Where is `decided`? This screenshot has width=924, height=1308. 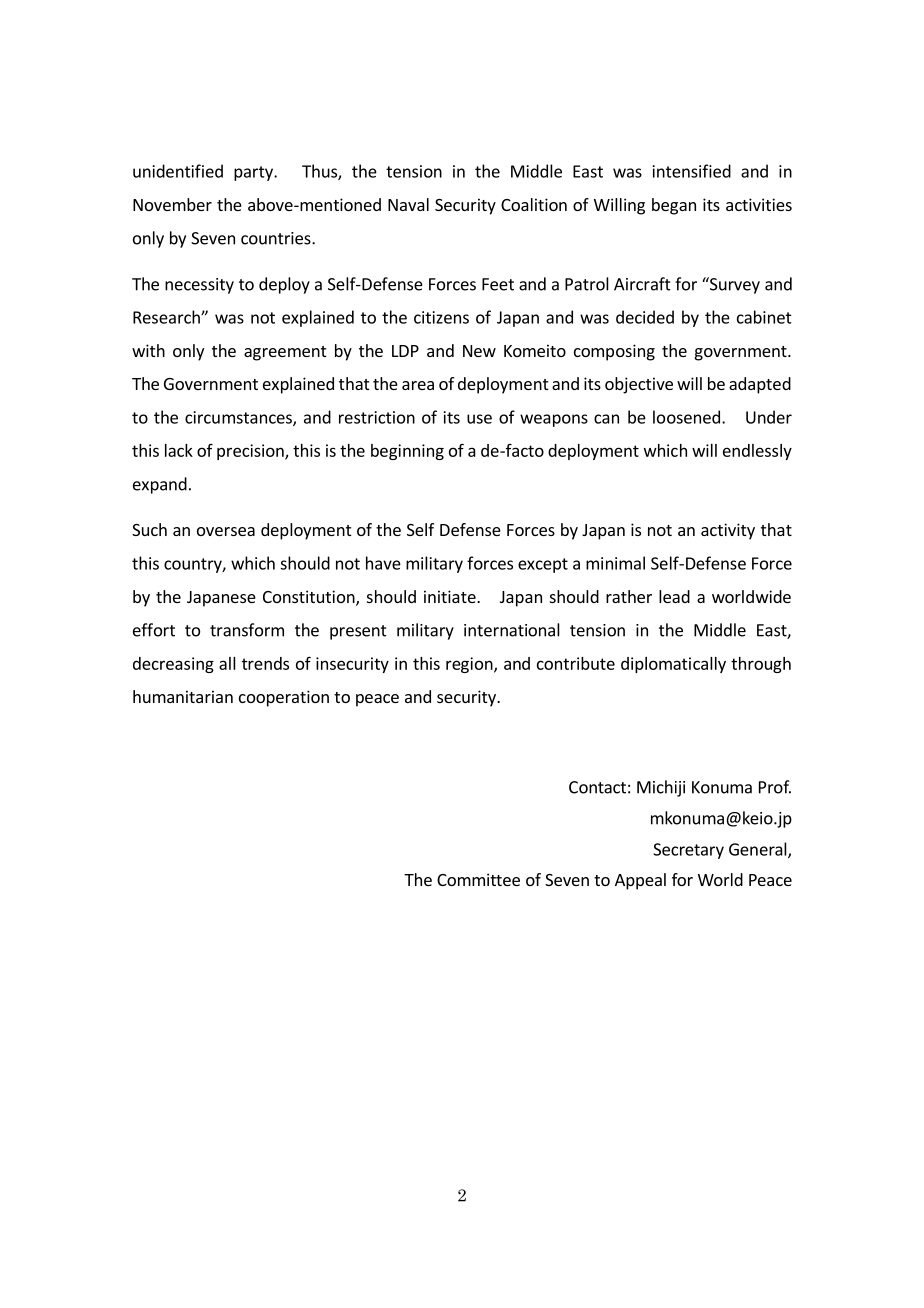
decided is located at coordinates (645, 317).
